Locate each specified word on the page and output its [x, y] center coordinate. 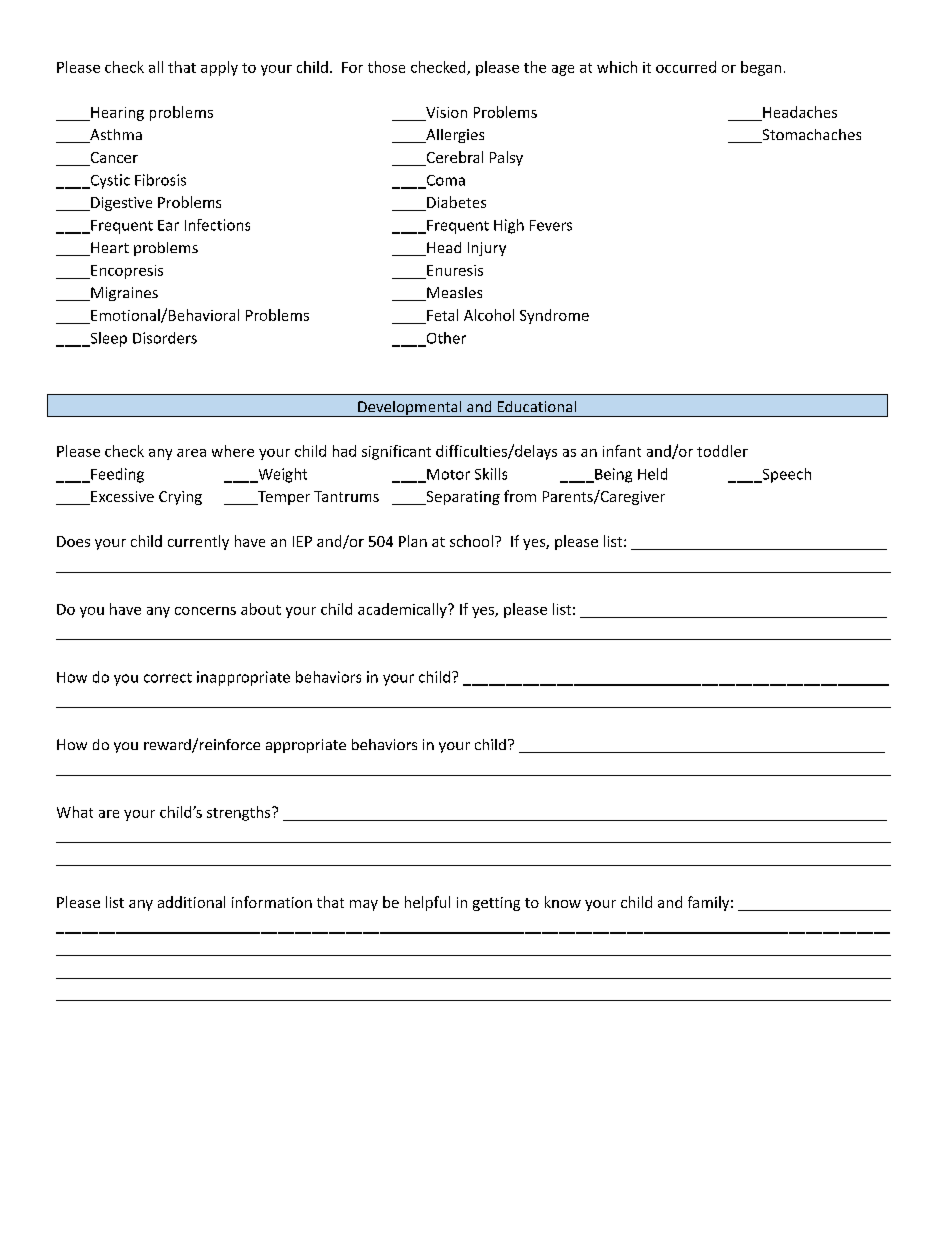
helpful [427, 903]
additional [191, 902]
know [563, 902]
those [386, 67]
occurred [686, 67]
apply [219, 68]
